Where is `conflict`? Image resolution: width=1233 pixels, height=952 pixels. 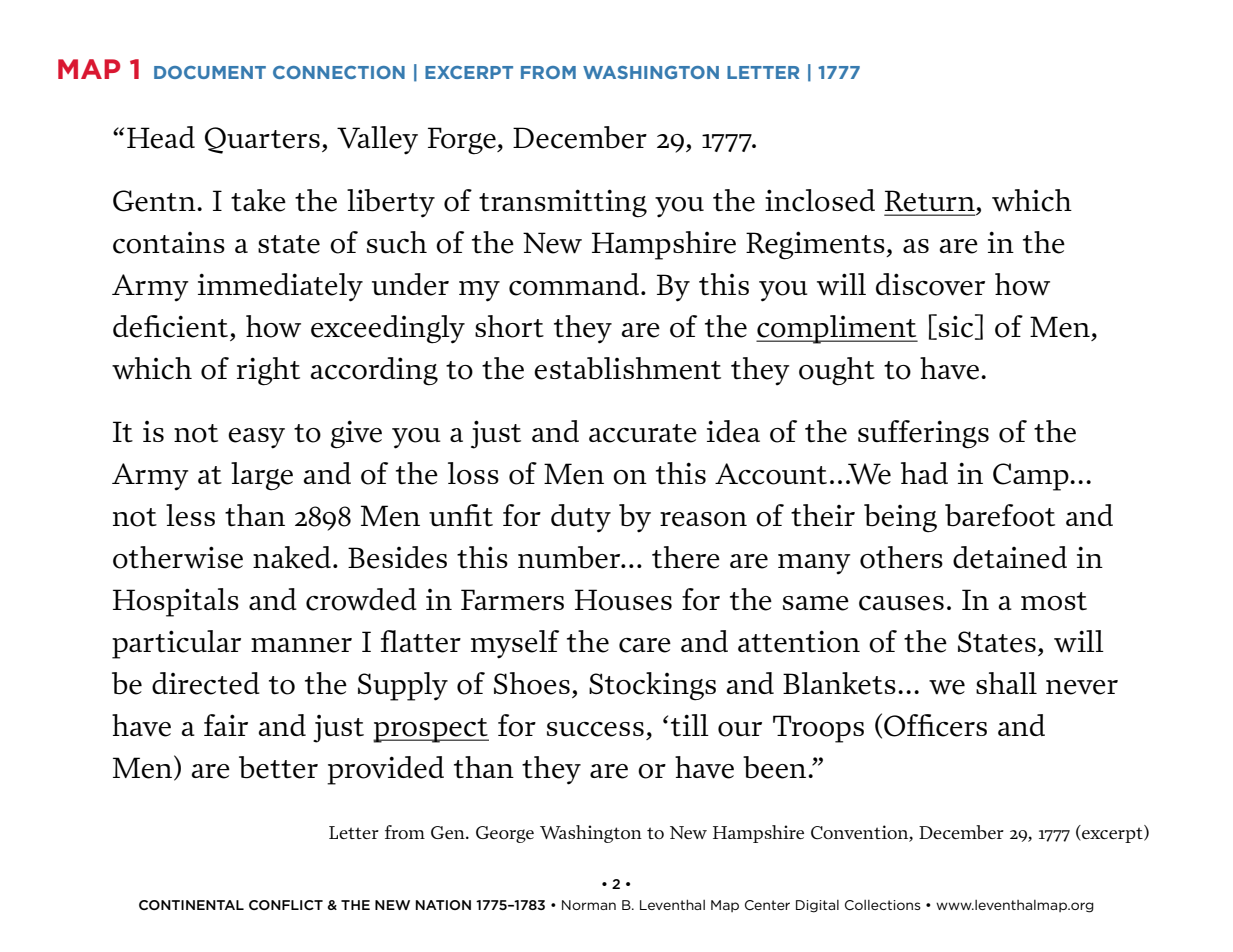
conflict is located at coordinates (286, 905).
